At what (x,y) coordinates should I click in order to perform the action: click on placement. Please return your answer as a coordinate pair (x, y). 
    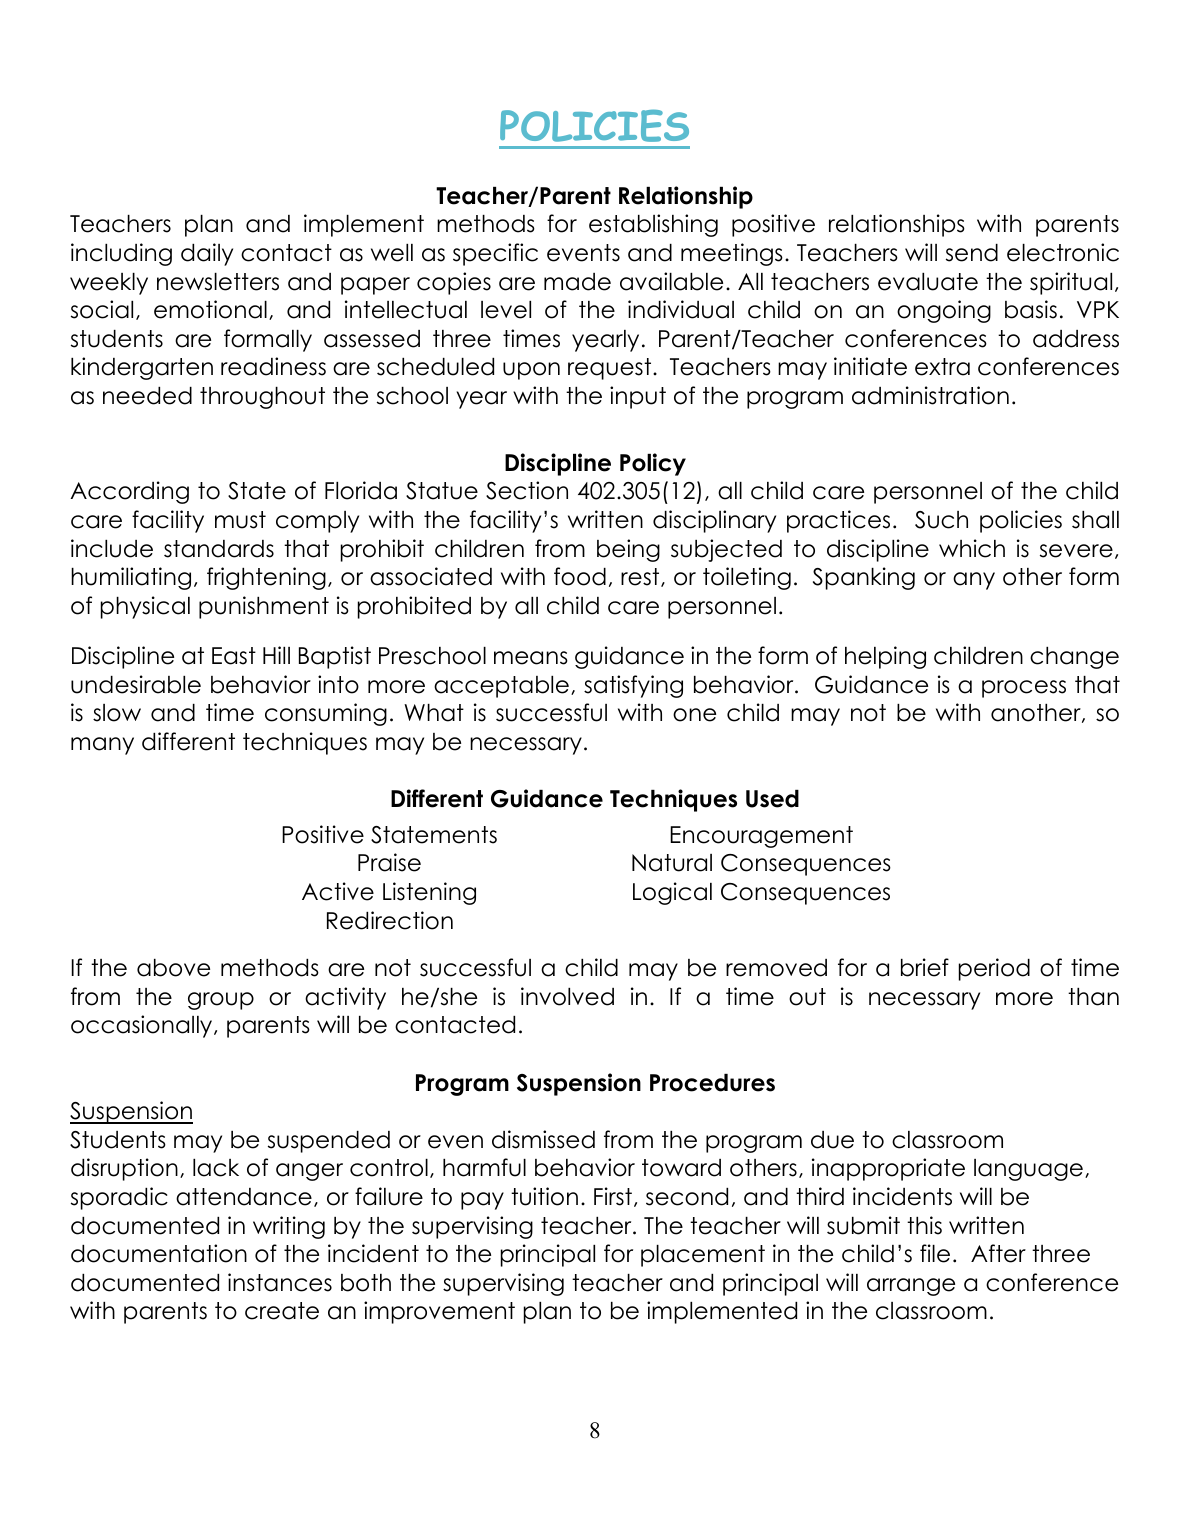
    Looking at the image, I should click on (703, 1256).
